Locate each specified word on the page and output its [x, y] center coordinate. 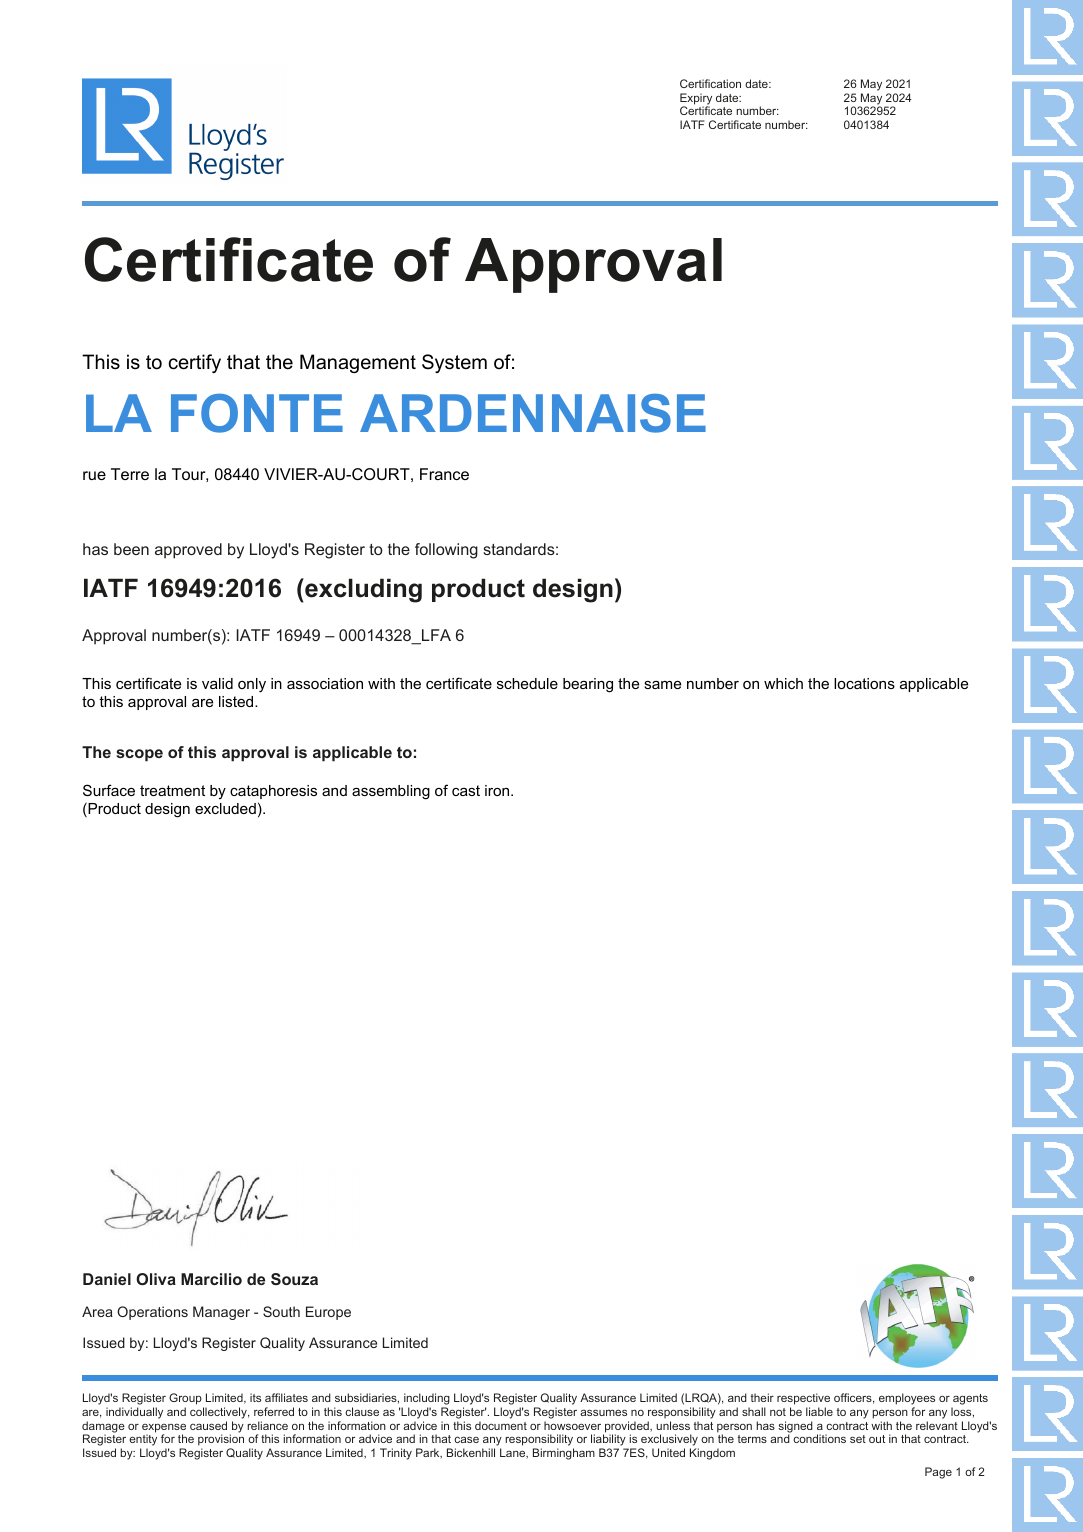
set [858, 1439]
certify [195, 363]
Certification [710, 83]
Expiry [696, 100]
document [501, 1425]
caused [208, 1425]
